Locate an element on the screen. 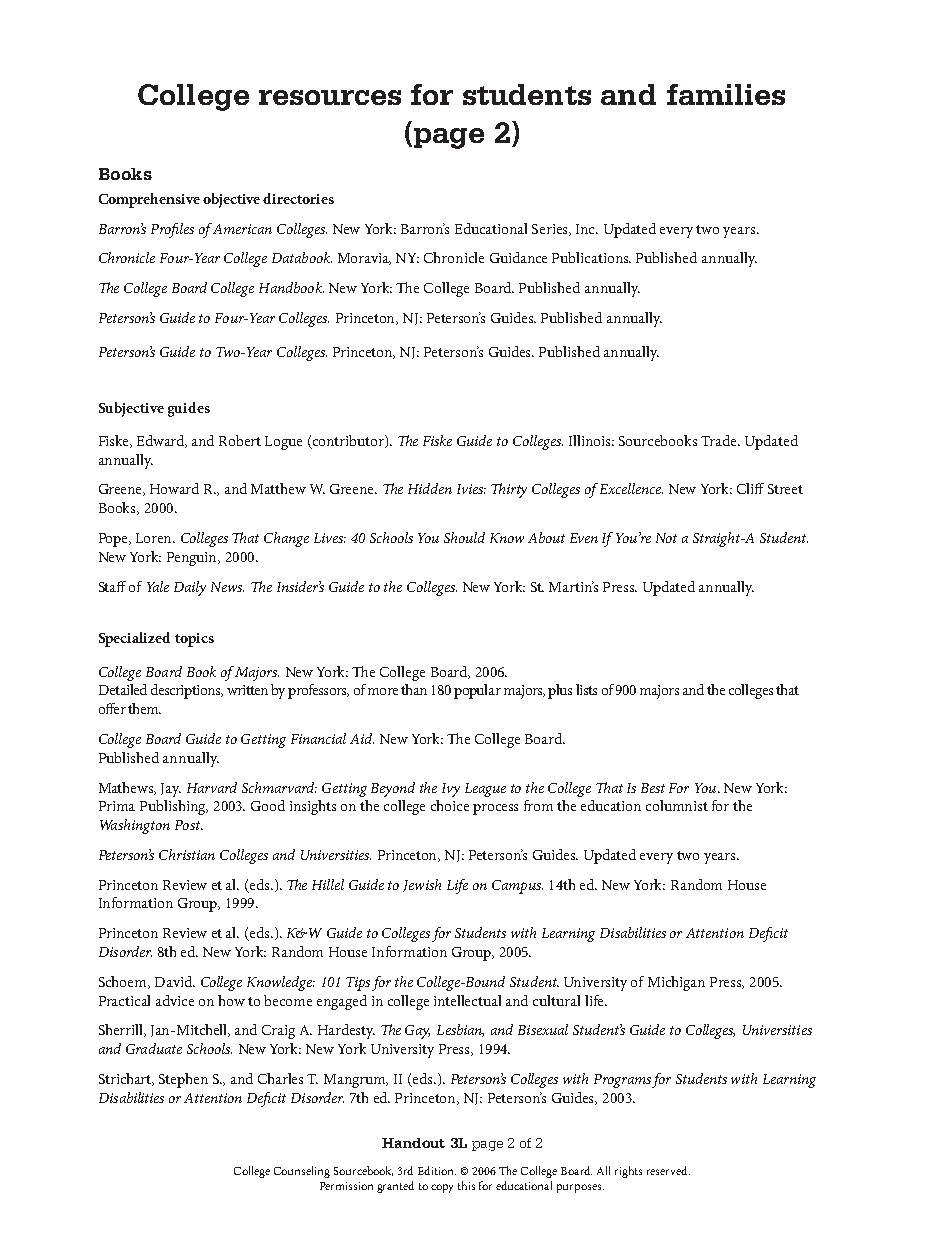 This screenshot has height=1233, width=952. Edition is located at coordinates (437, 1170).
